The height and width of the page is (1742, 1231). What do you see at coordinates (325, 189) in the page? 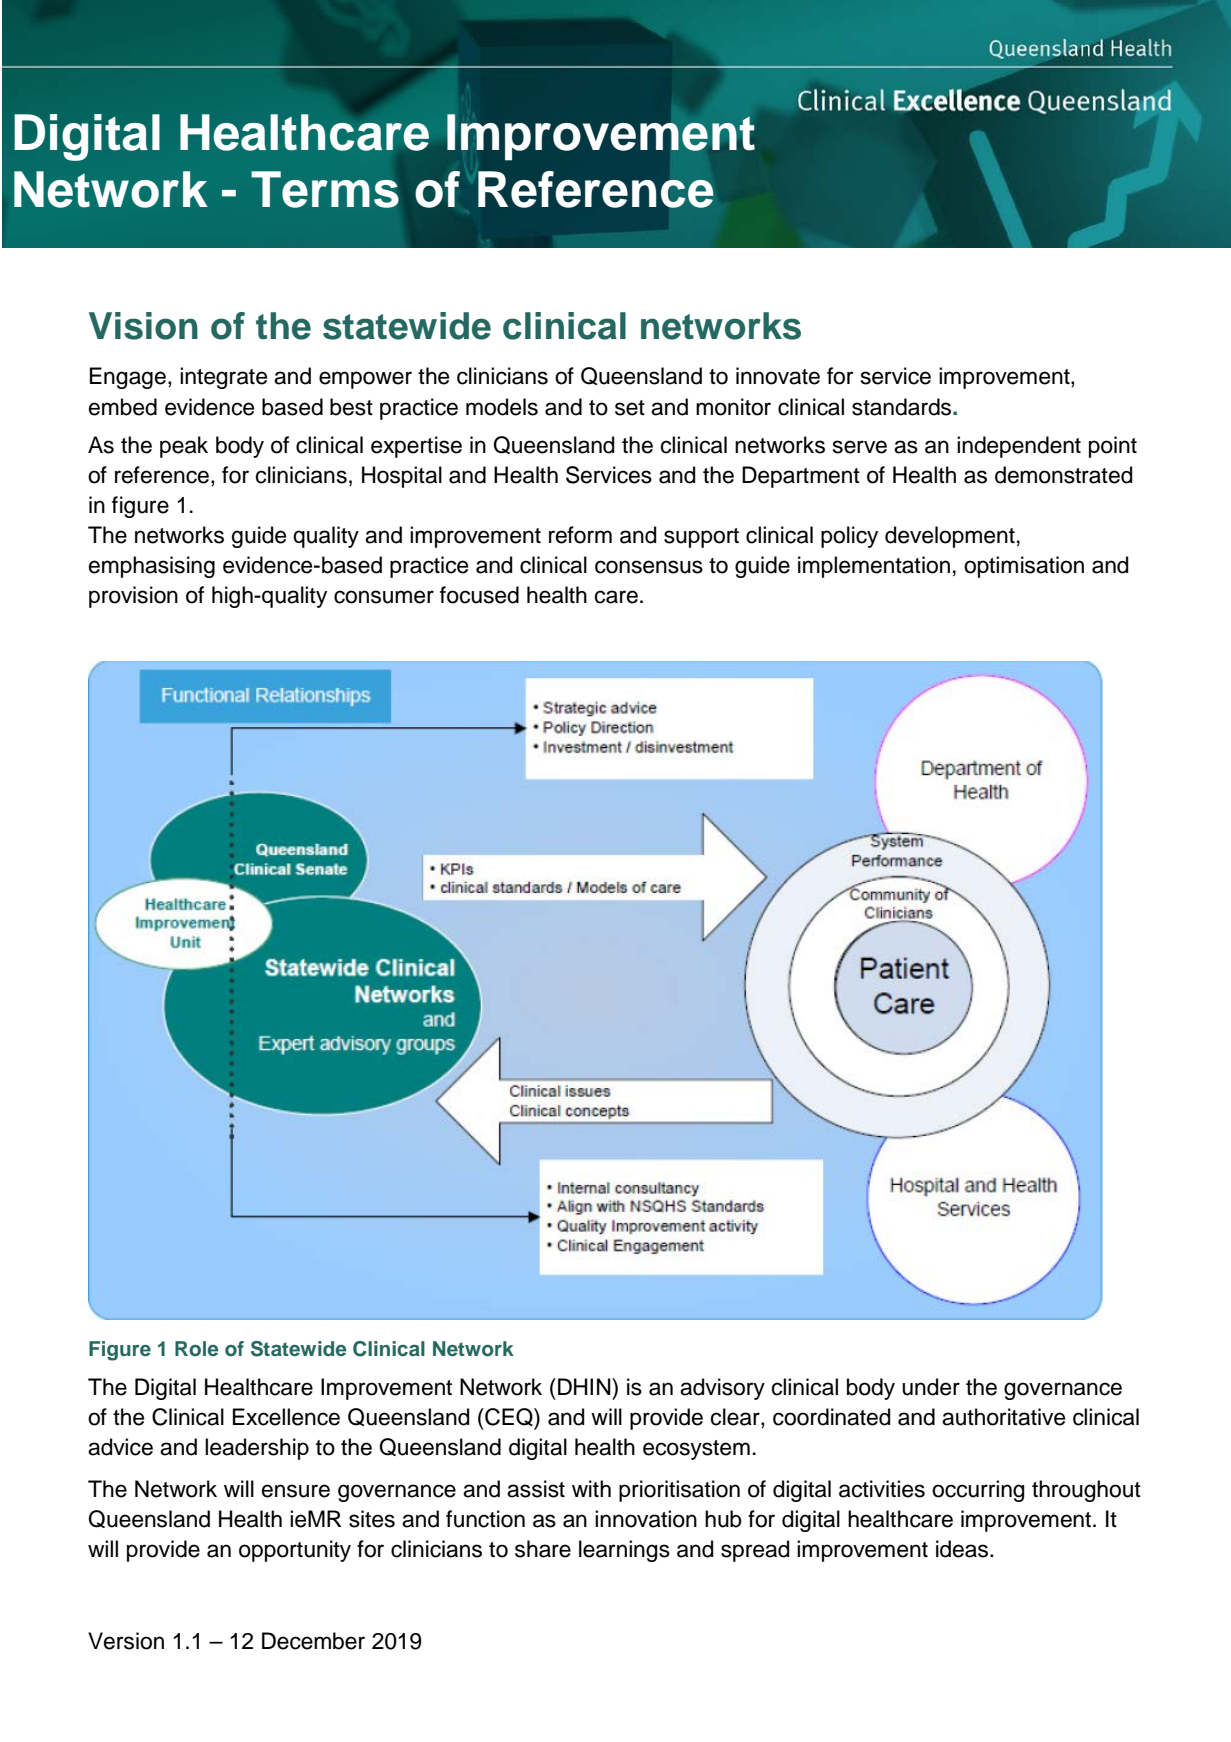
I see `Terms` at bounding box center [325, 189].
